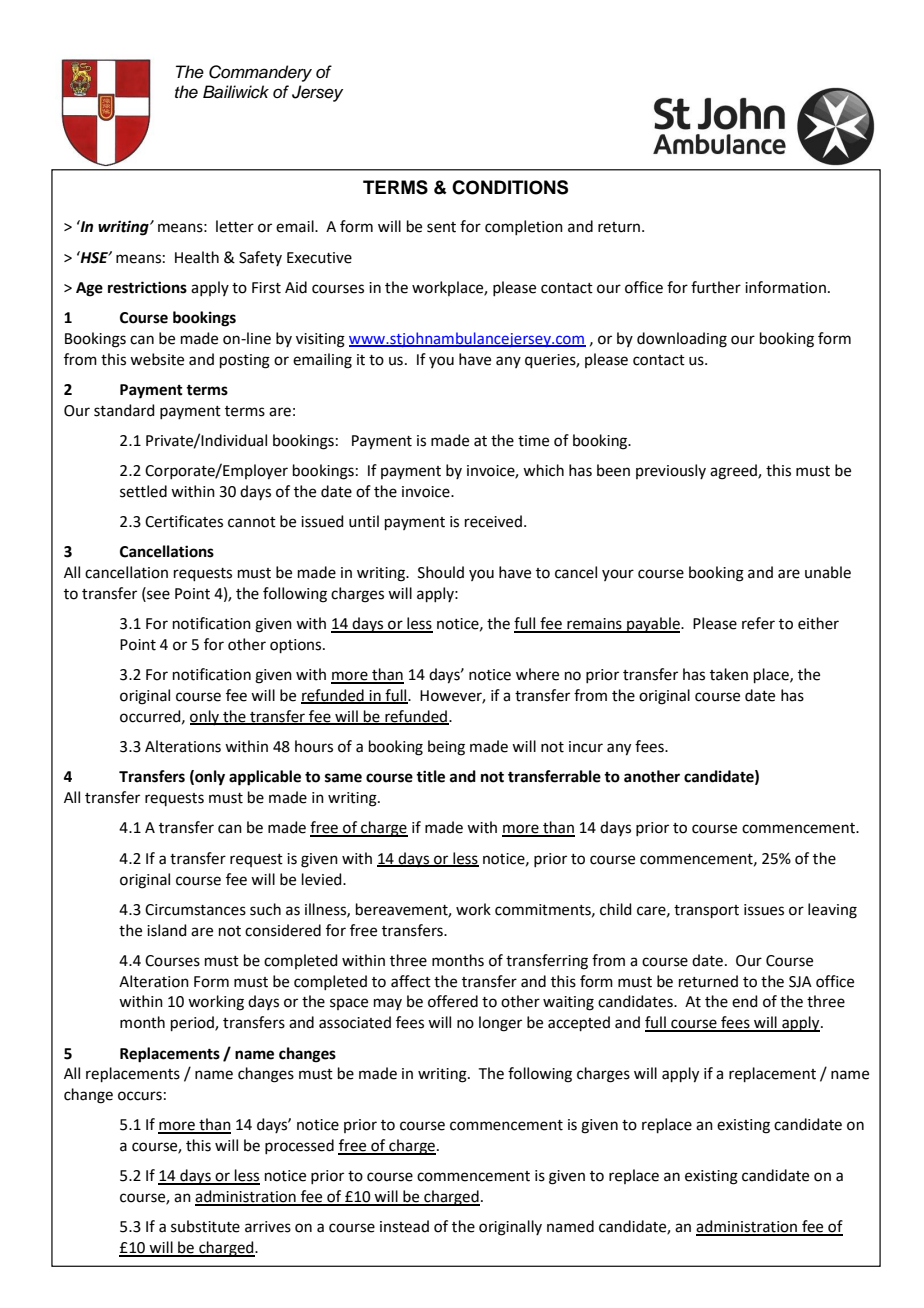  What do you see at coordinates (729, 674) in the screenshot?
I see `taken` at bounding box center [729, 674].
